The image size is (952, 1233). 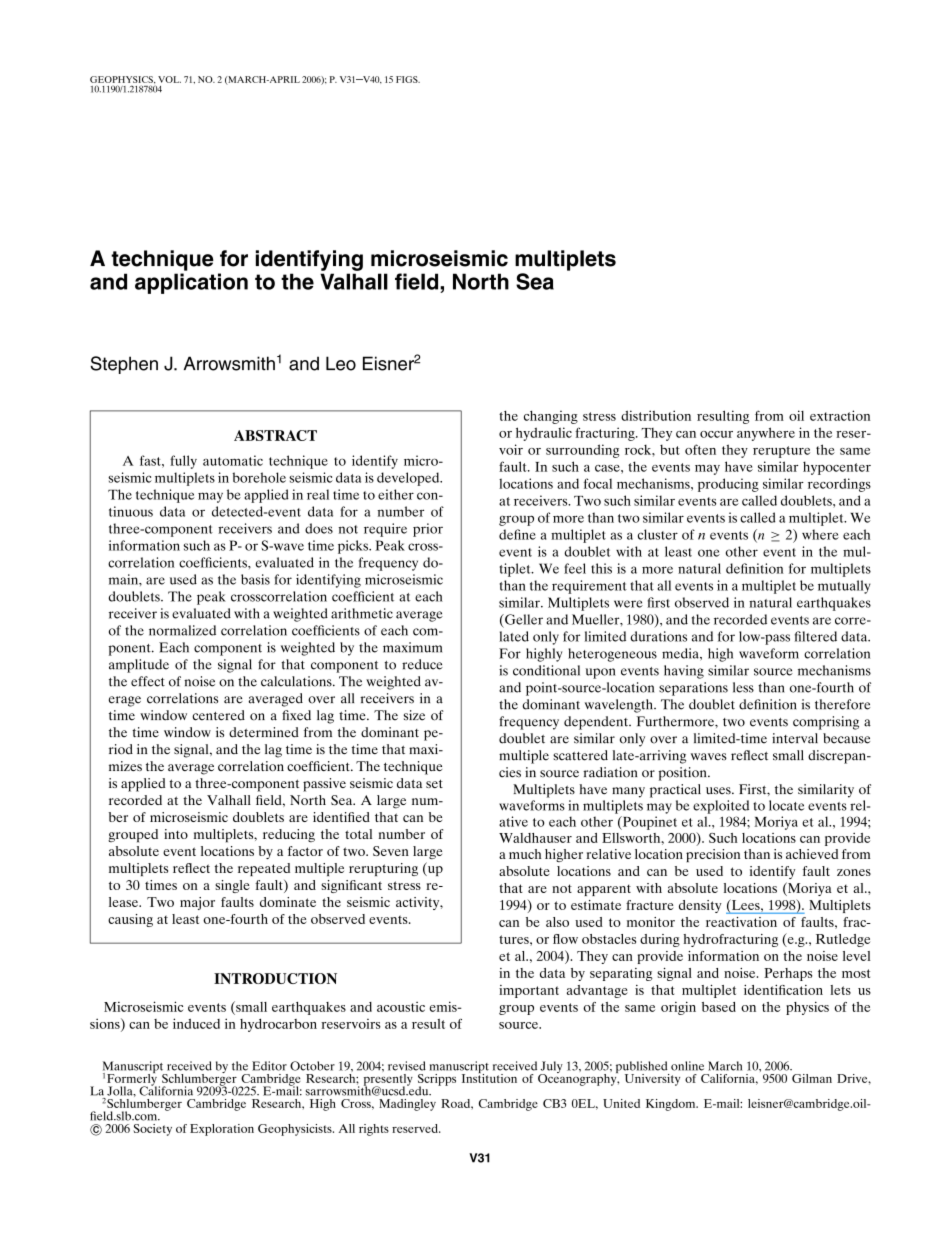 What do you see at coordinates (489, 1077) in the screenshot?
I see `Institution` at bounding box center [489, 1077].
